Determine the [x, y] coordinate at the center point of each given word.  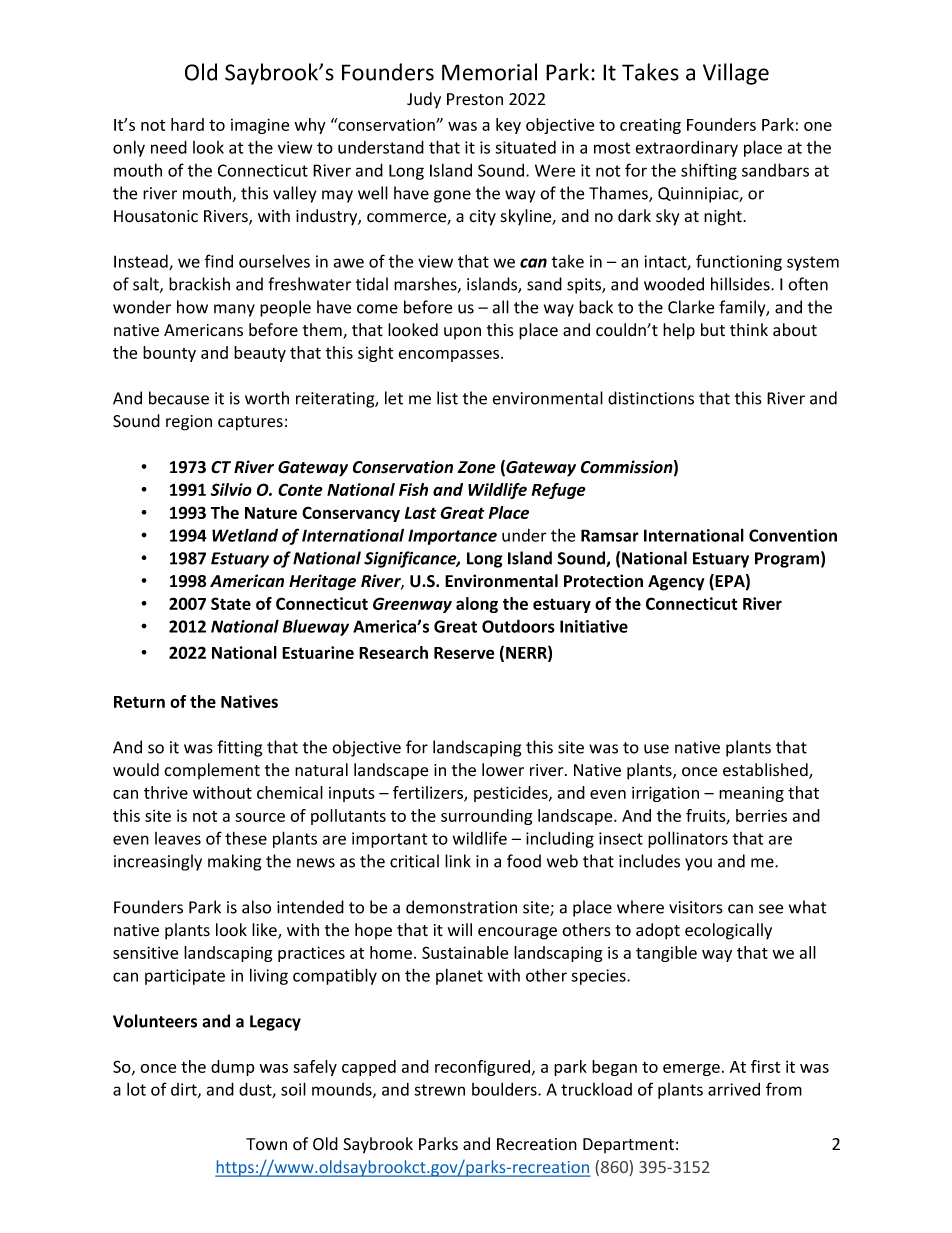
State [231, 603]
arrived [734, 1089]
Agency [676, 583]
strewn [439, 1090]
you [698, 864]
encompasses [450, 356]
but [713, 330]
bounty [169, 354]
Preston [475, 99]
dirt [185, 1090]
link [458, 861]
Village [736, 74]
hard [187, 124]
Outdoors [518, 626]
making [234, 862]
